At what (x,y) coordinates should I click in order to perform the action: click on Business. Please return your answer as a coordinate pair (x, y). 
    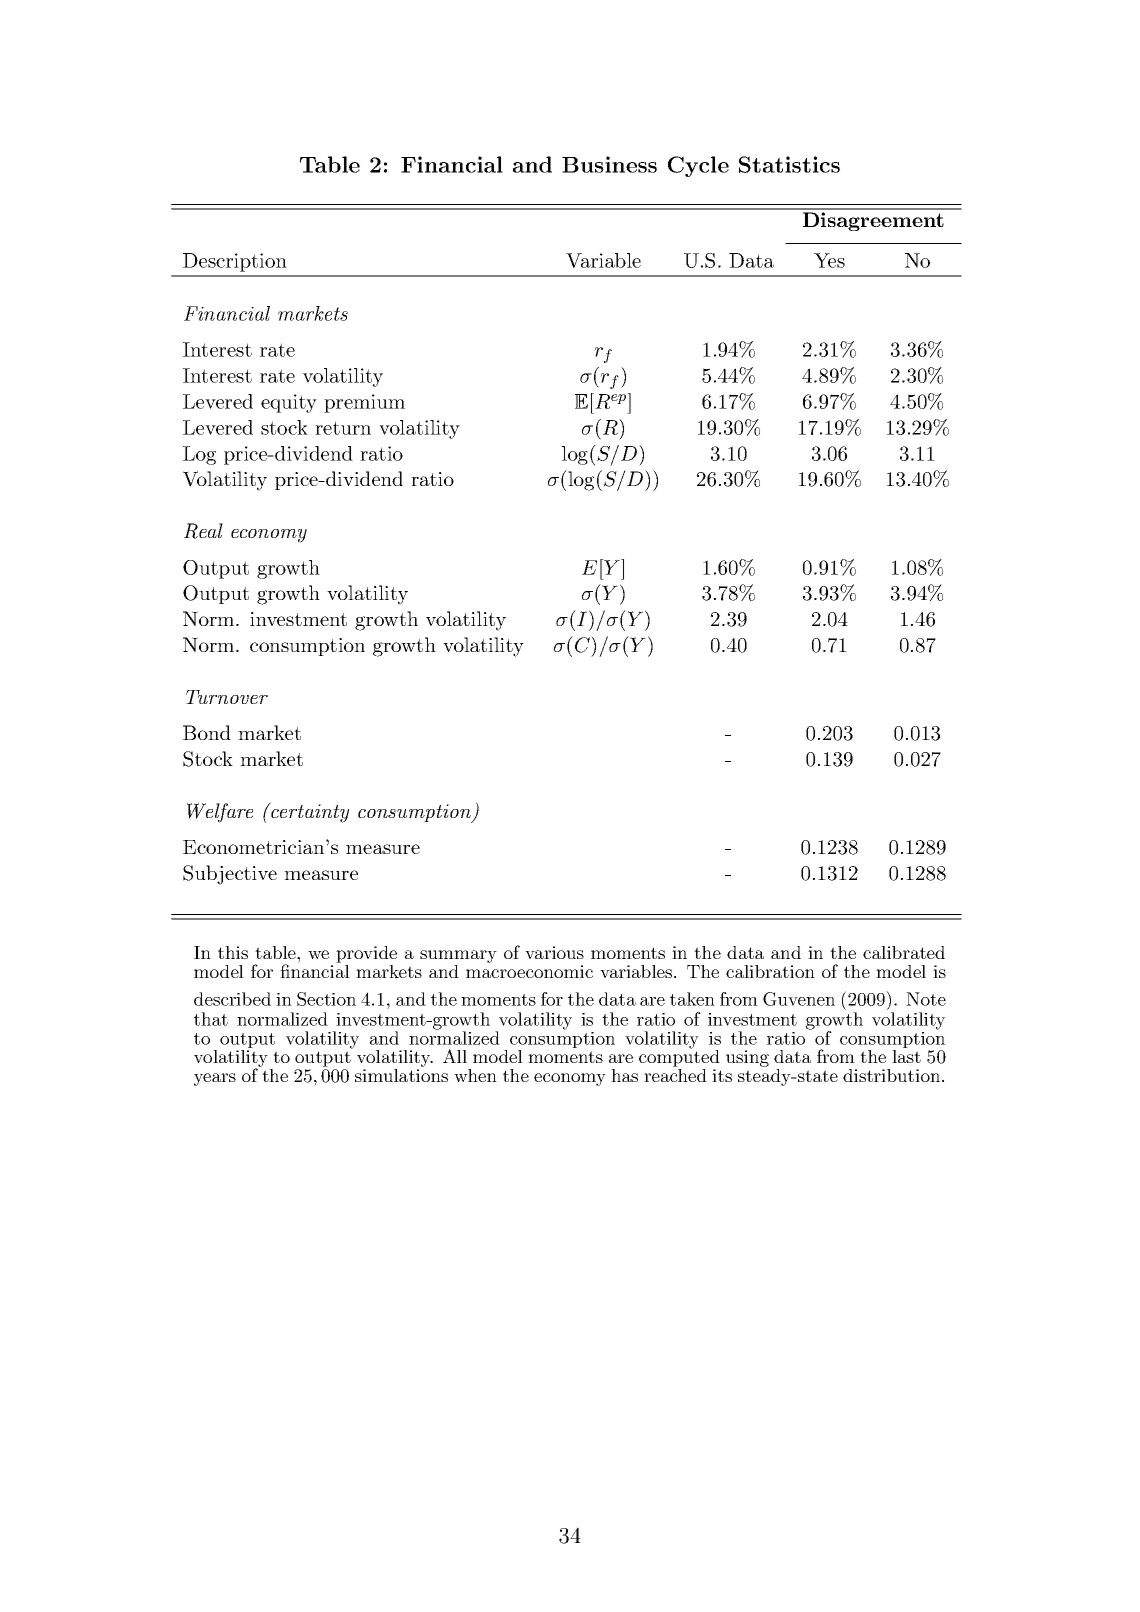
    Looking at the image, I should click on (609, 164).
